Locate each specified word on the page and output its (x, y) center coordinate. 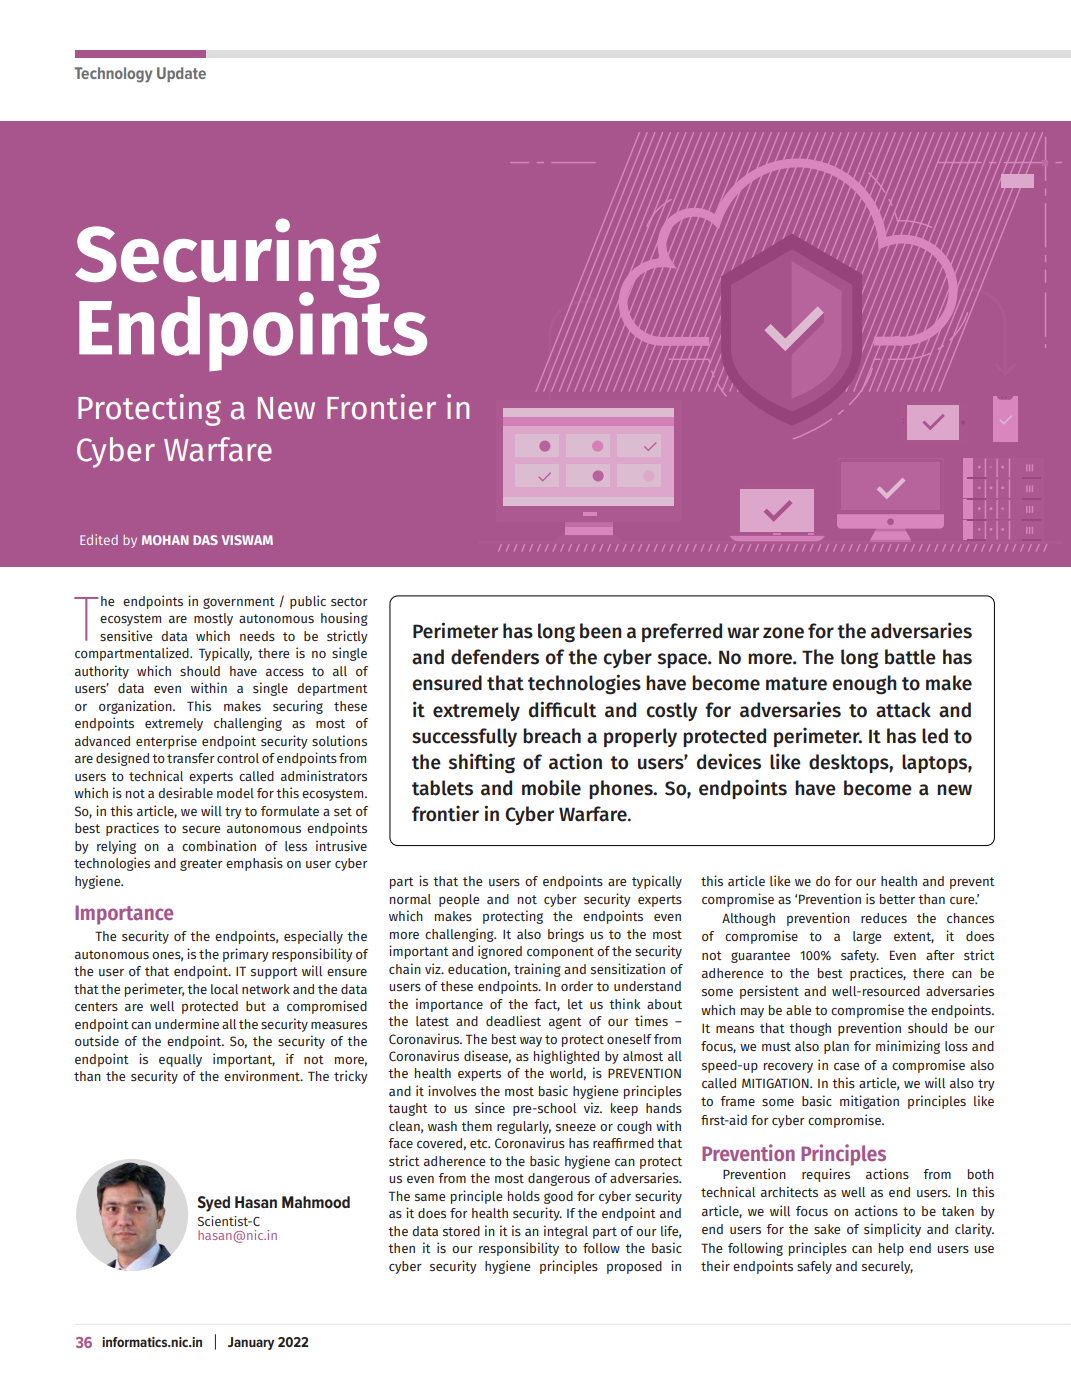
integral (566, 1232)
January (251, 1343)
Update (181, 74)
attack (903, 710)
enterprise (166, 742)
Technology (113, 75)
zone (783, 633)
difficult (562, 709)
